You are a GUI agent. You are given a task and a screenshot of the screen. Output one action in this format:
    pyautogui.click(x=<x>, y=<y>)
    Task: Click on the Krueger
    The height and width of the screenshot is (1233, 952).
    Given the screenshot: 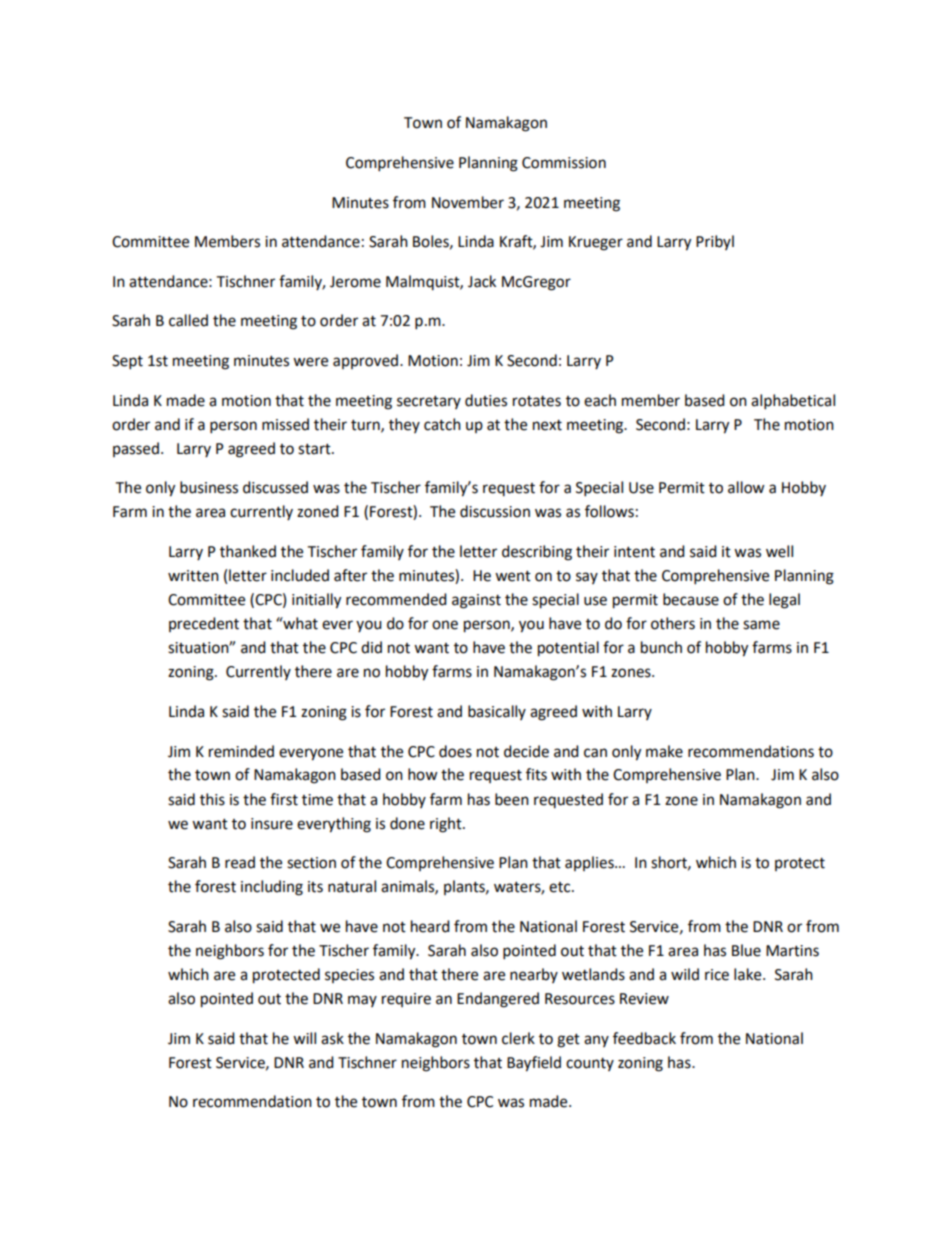 What is the action you would take?
    pyautogui.click(x=596, y=243)
